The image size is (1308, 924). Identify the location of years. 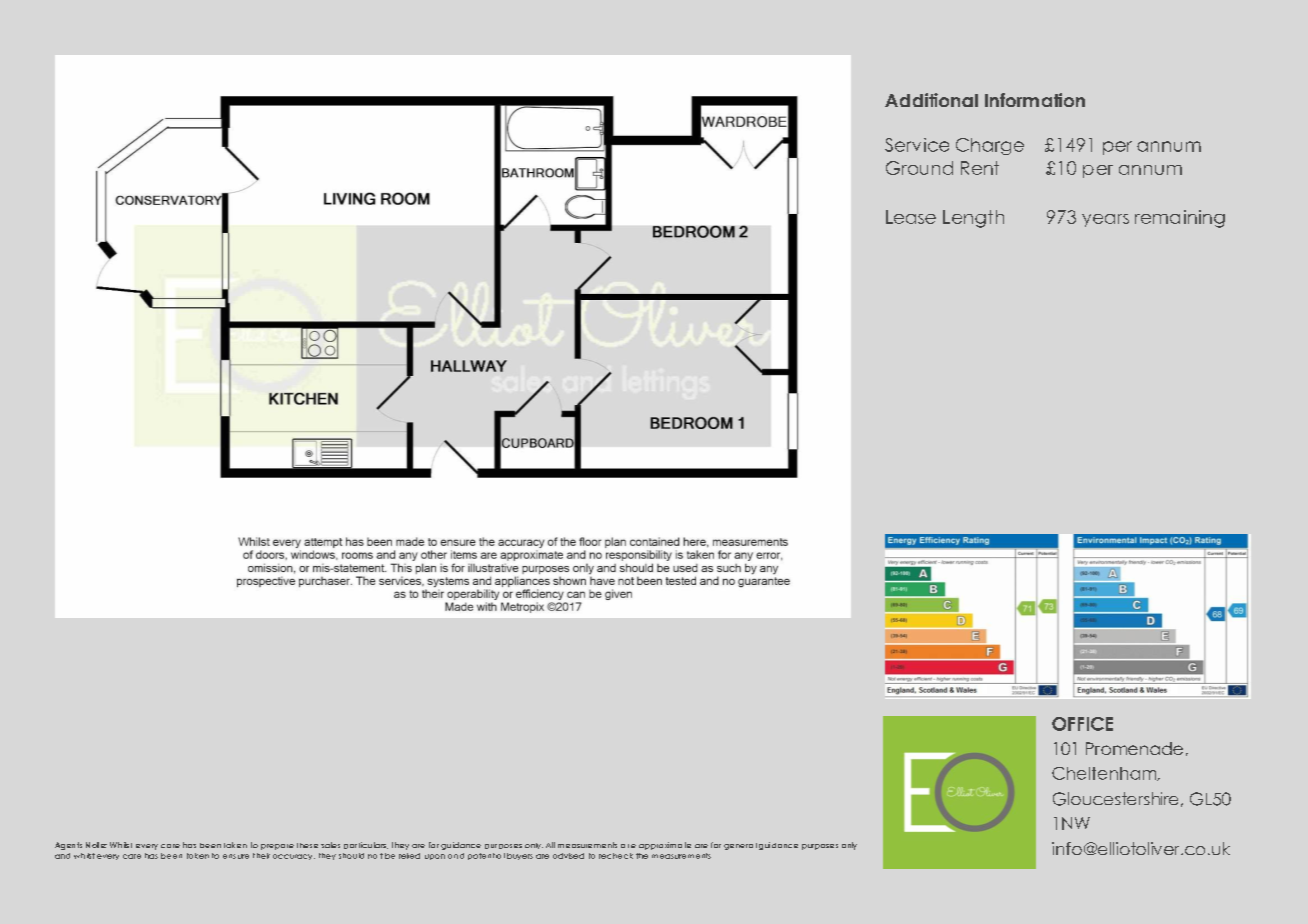
(1105, 220).
